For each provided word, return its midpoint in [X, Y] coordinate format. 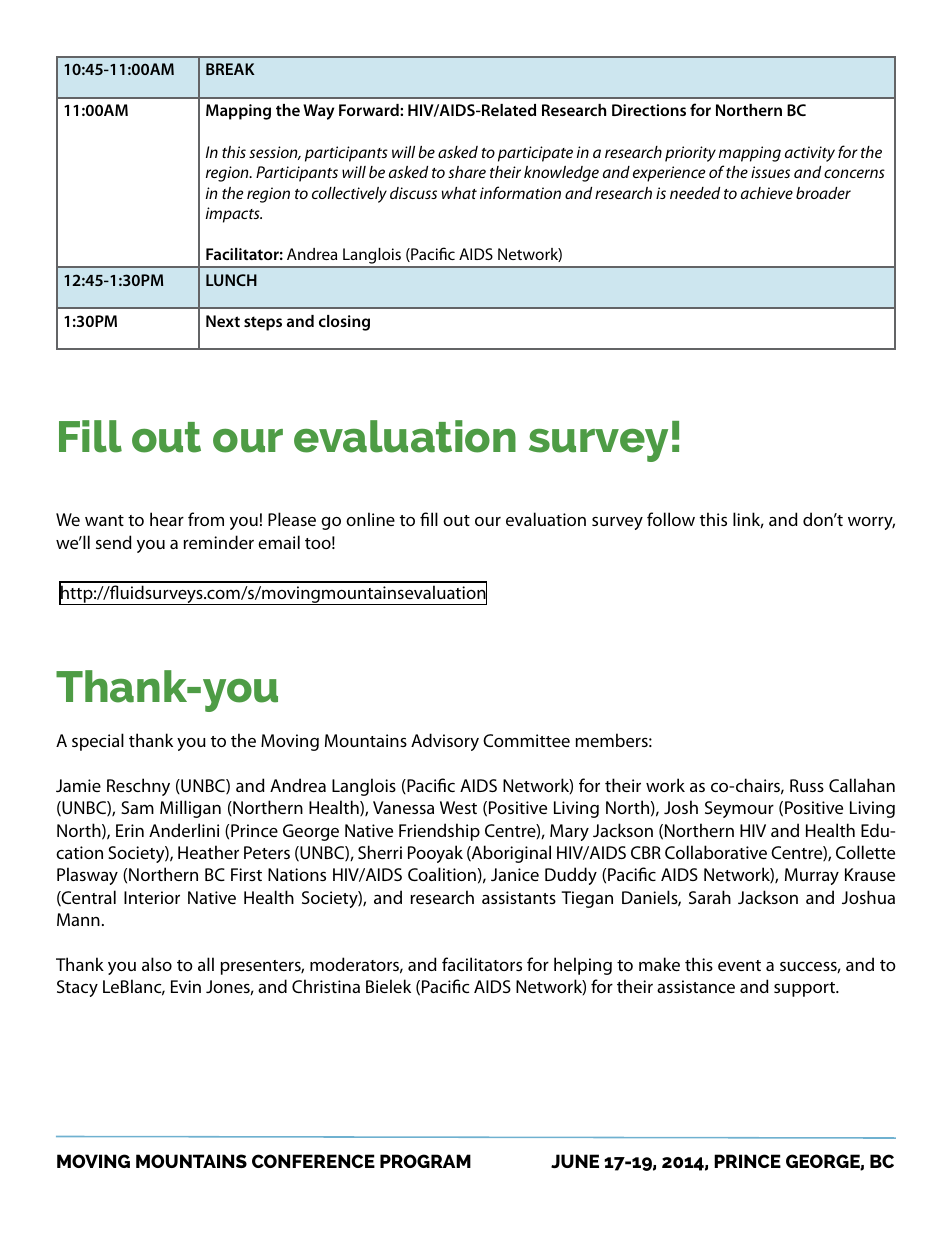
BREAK [230, 69]
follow [671, 519]
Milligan [190, 809]
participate [535, 154]
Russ [807, 785]
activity [810, 154]
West [458, 807]
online [370, 519]
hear [167, 519]
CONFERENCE [313, 1161]
